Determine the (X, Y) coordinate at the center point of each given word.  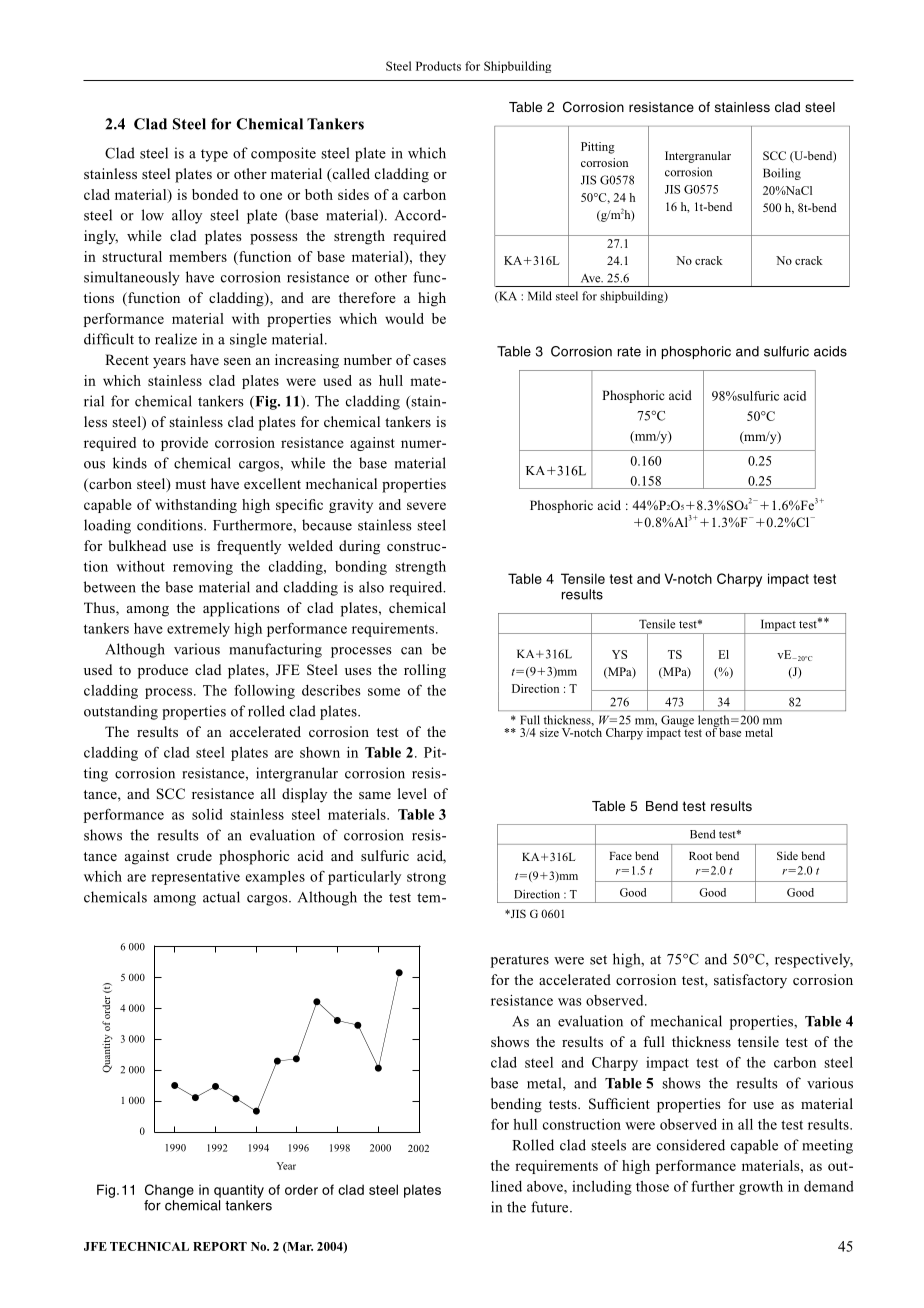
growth (761, 1188)
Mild (540, 296)
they (432, 258)
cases (429, 361)
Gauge (677, 721)
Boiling (782, 174)
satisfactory (750, 981)
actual (221, 897)
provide (184, 444)
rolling (425, 671)
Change (169, 1191)
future (551, 1207)
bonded (215, 194)
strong (426, 879)
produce (163, 671)
